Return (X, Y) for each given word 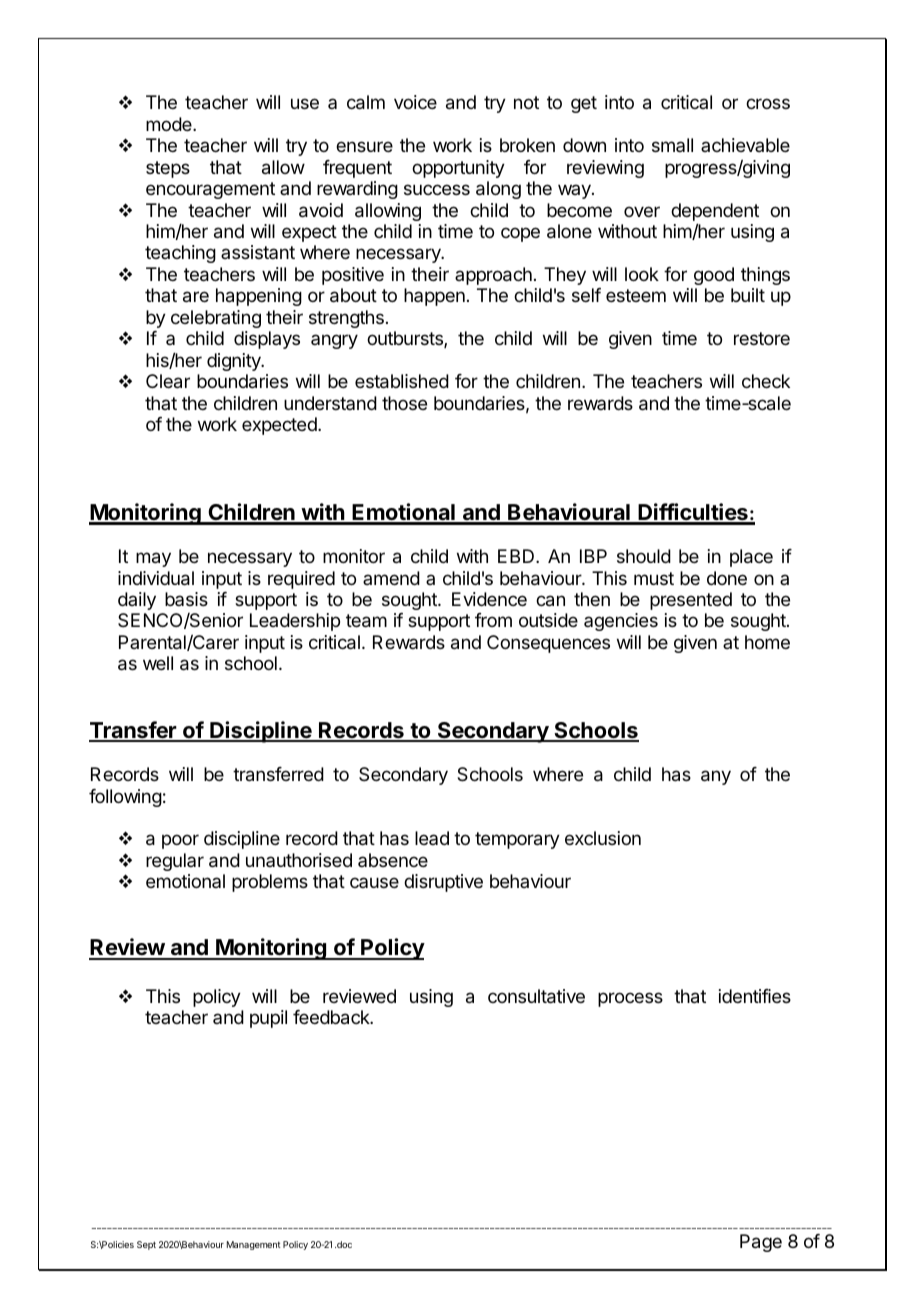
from (493, 620)
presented (691, 601)
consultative (536, 996)
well (158, 663)
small (672, 145)
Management (254, 1245)
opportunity (458, 169)
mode (170, 124)
